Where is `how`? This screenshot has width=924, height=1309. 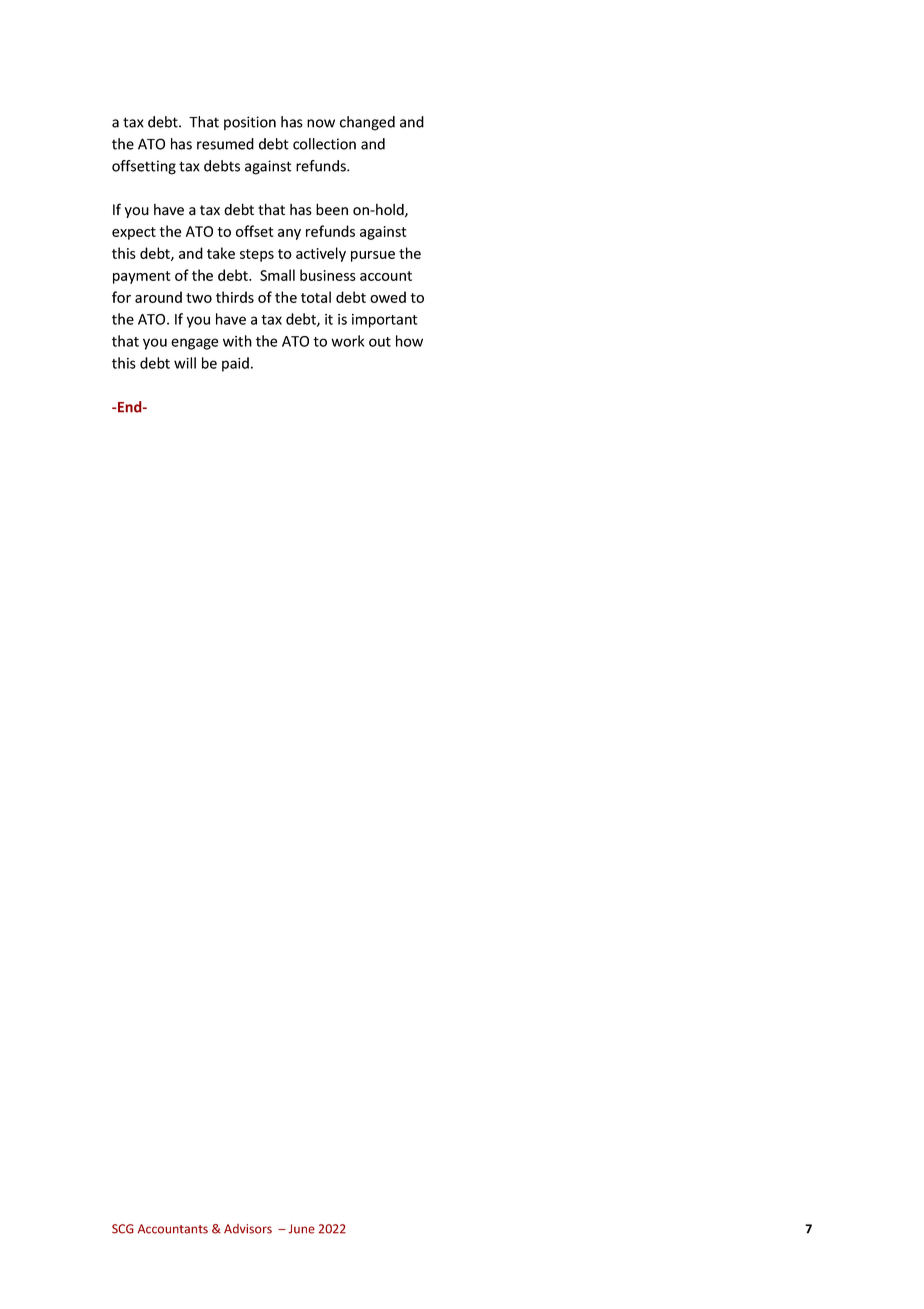
how is located at coordinates (409, 341).
